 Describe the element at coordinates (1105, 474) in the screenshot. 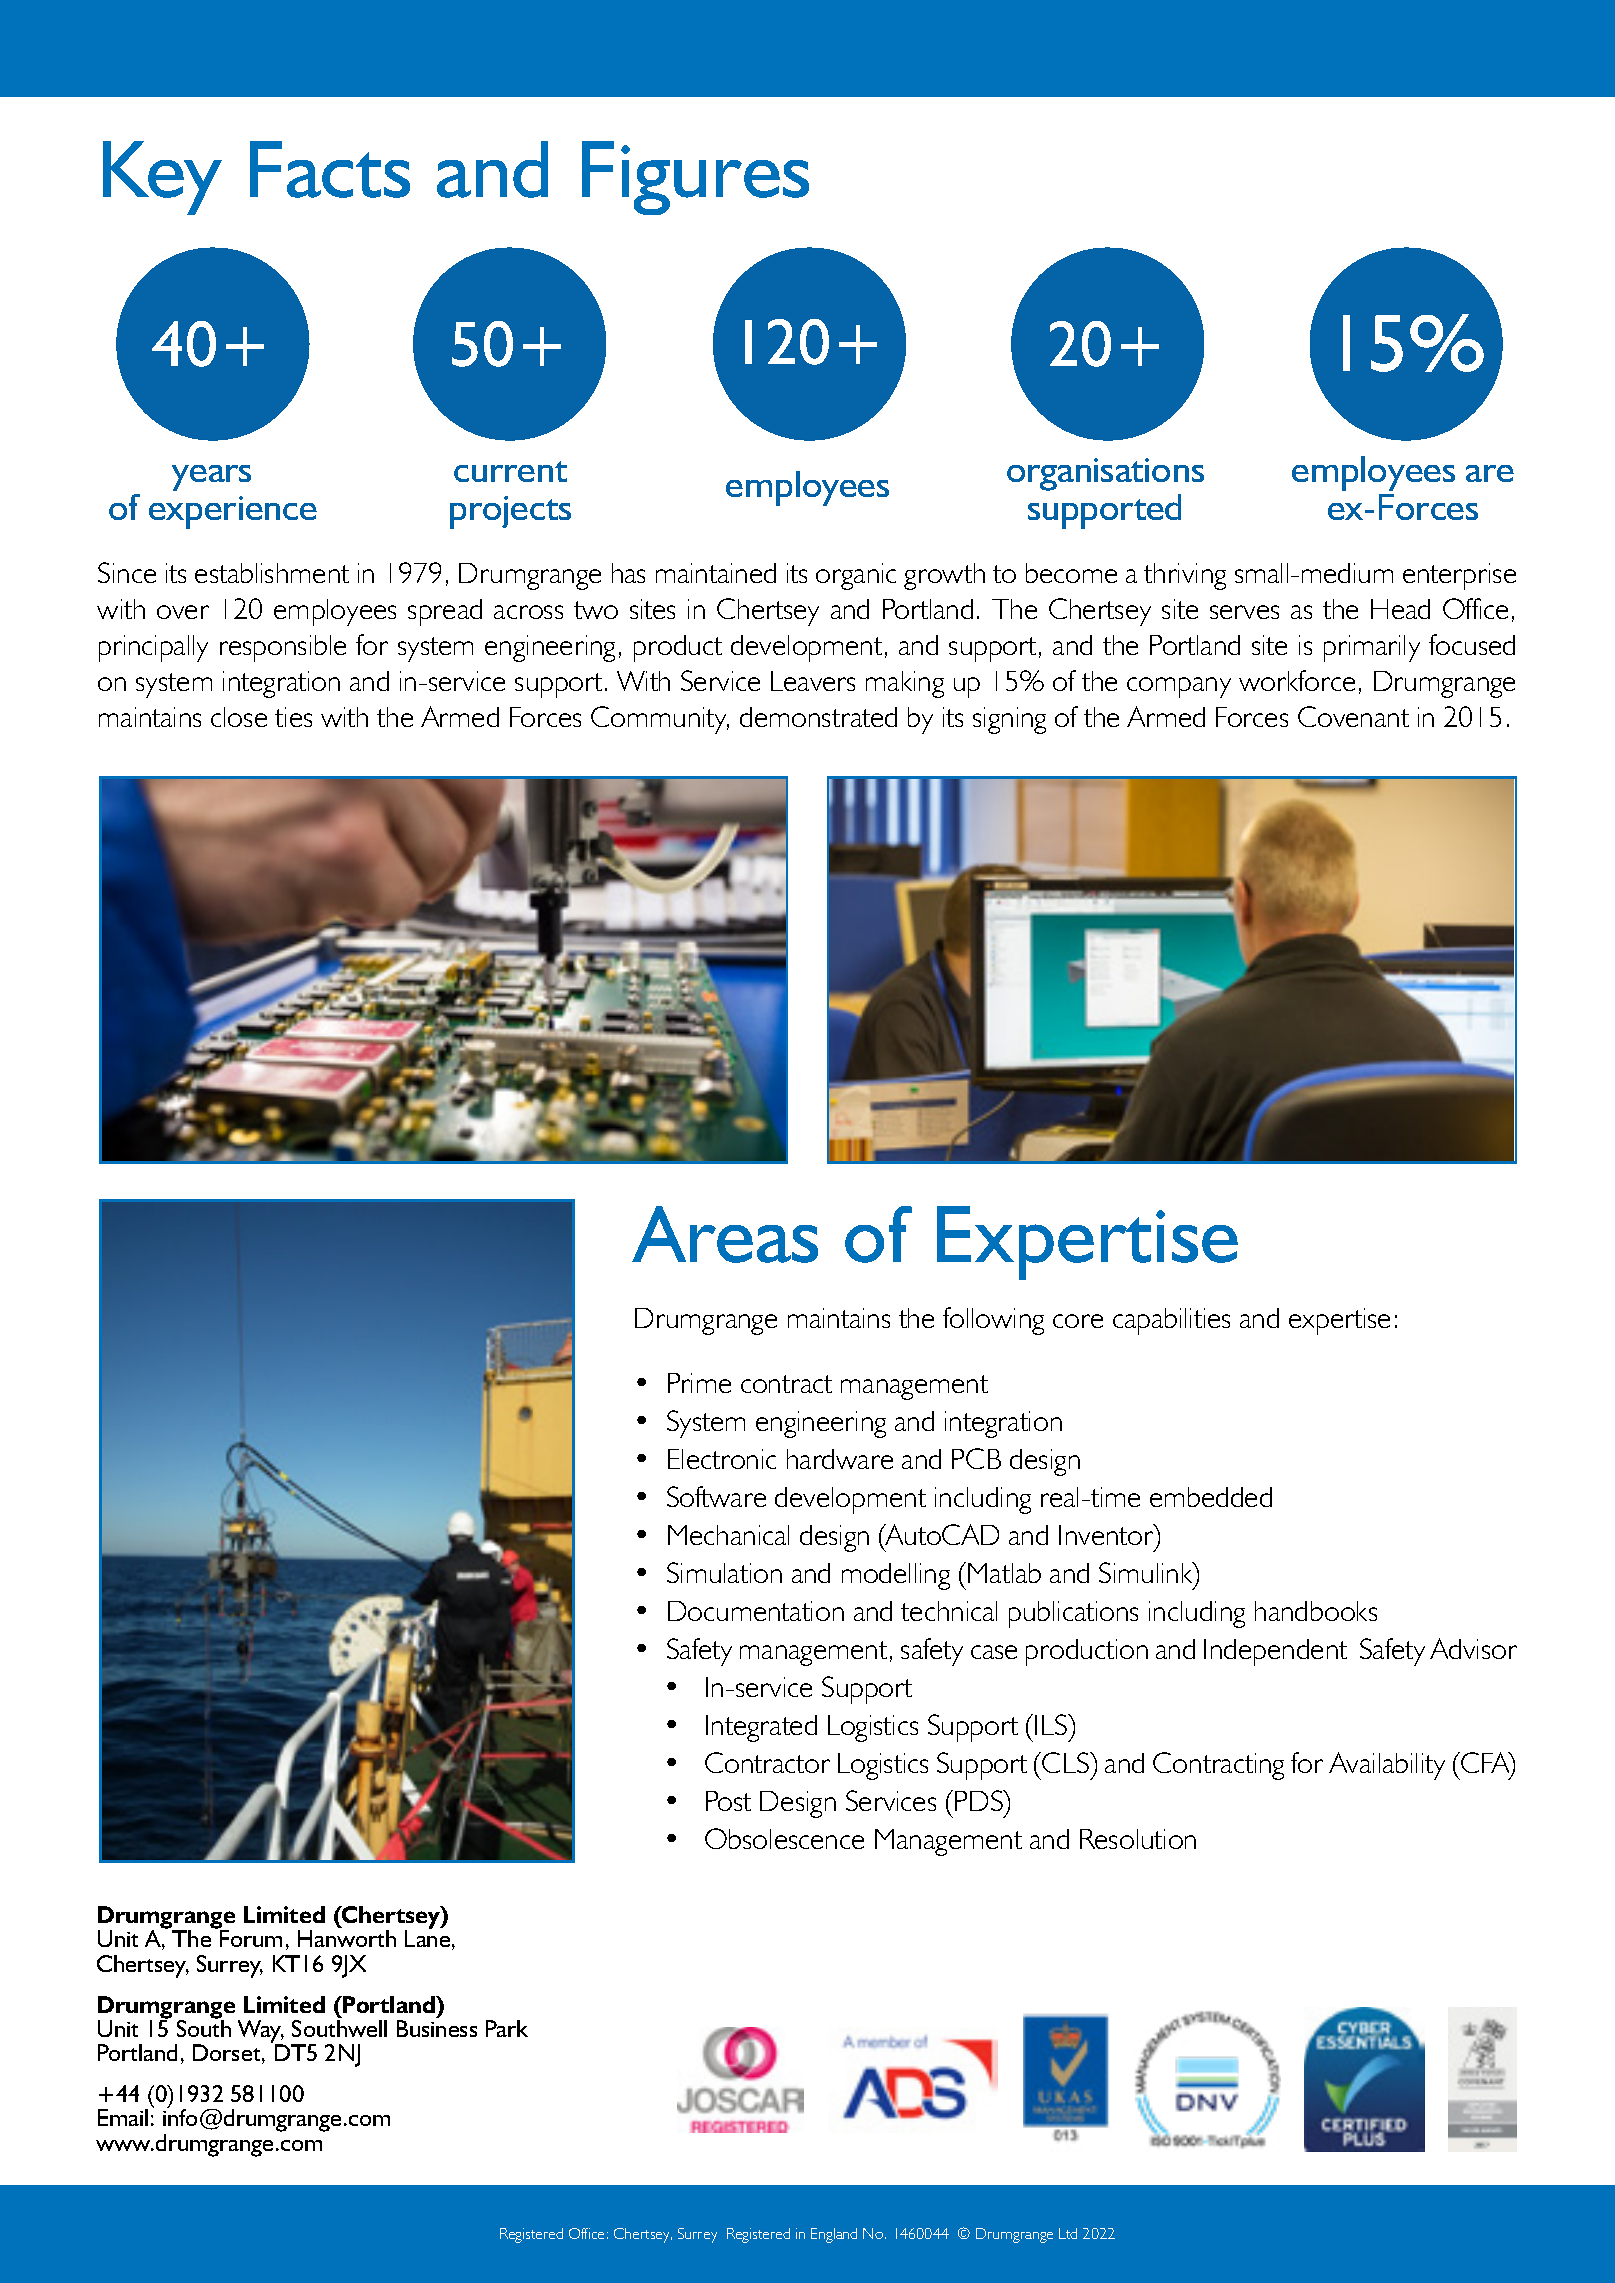

I see `organisations` at that location.
